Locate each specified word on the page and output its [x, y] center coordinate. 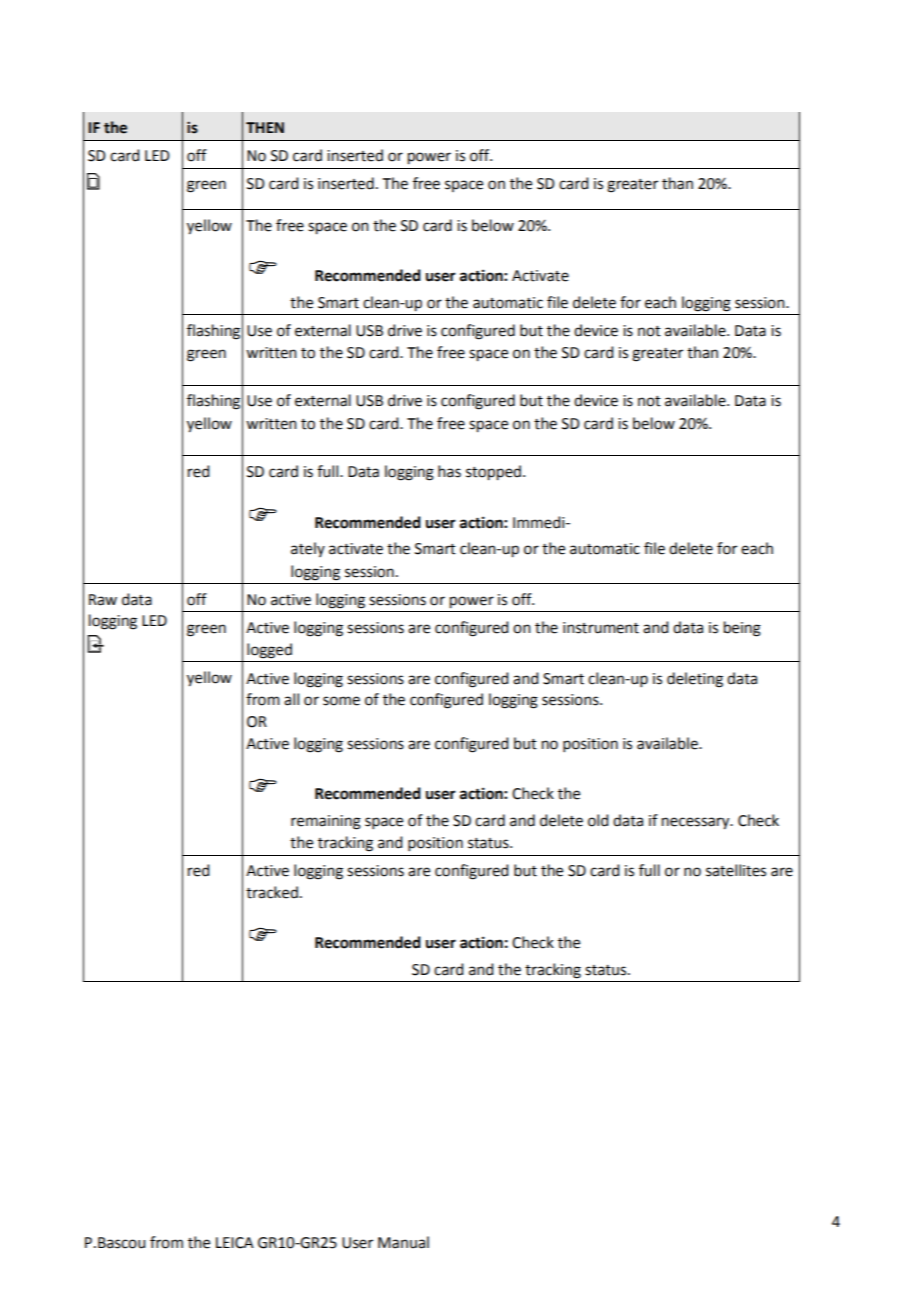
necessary [697, 823]
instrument [601, 628]
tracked [272, 892]
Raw [103, 600]
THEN [265, 127]
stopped [493, 473]
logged [269, 651]
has [449, 471]
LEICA [235, 1243]
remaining [326, 822]
